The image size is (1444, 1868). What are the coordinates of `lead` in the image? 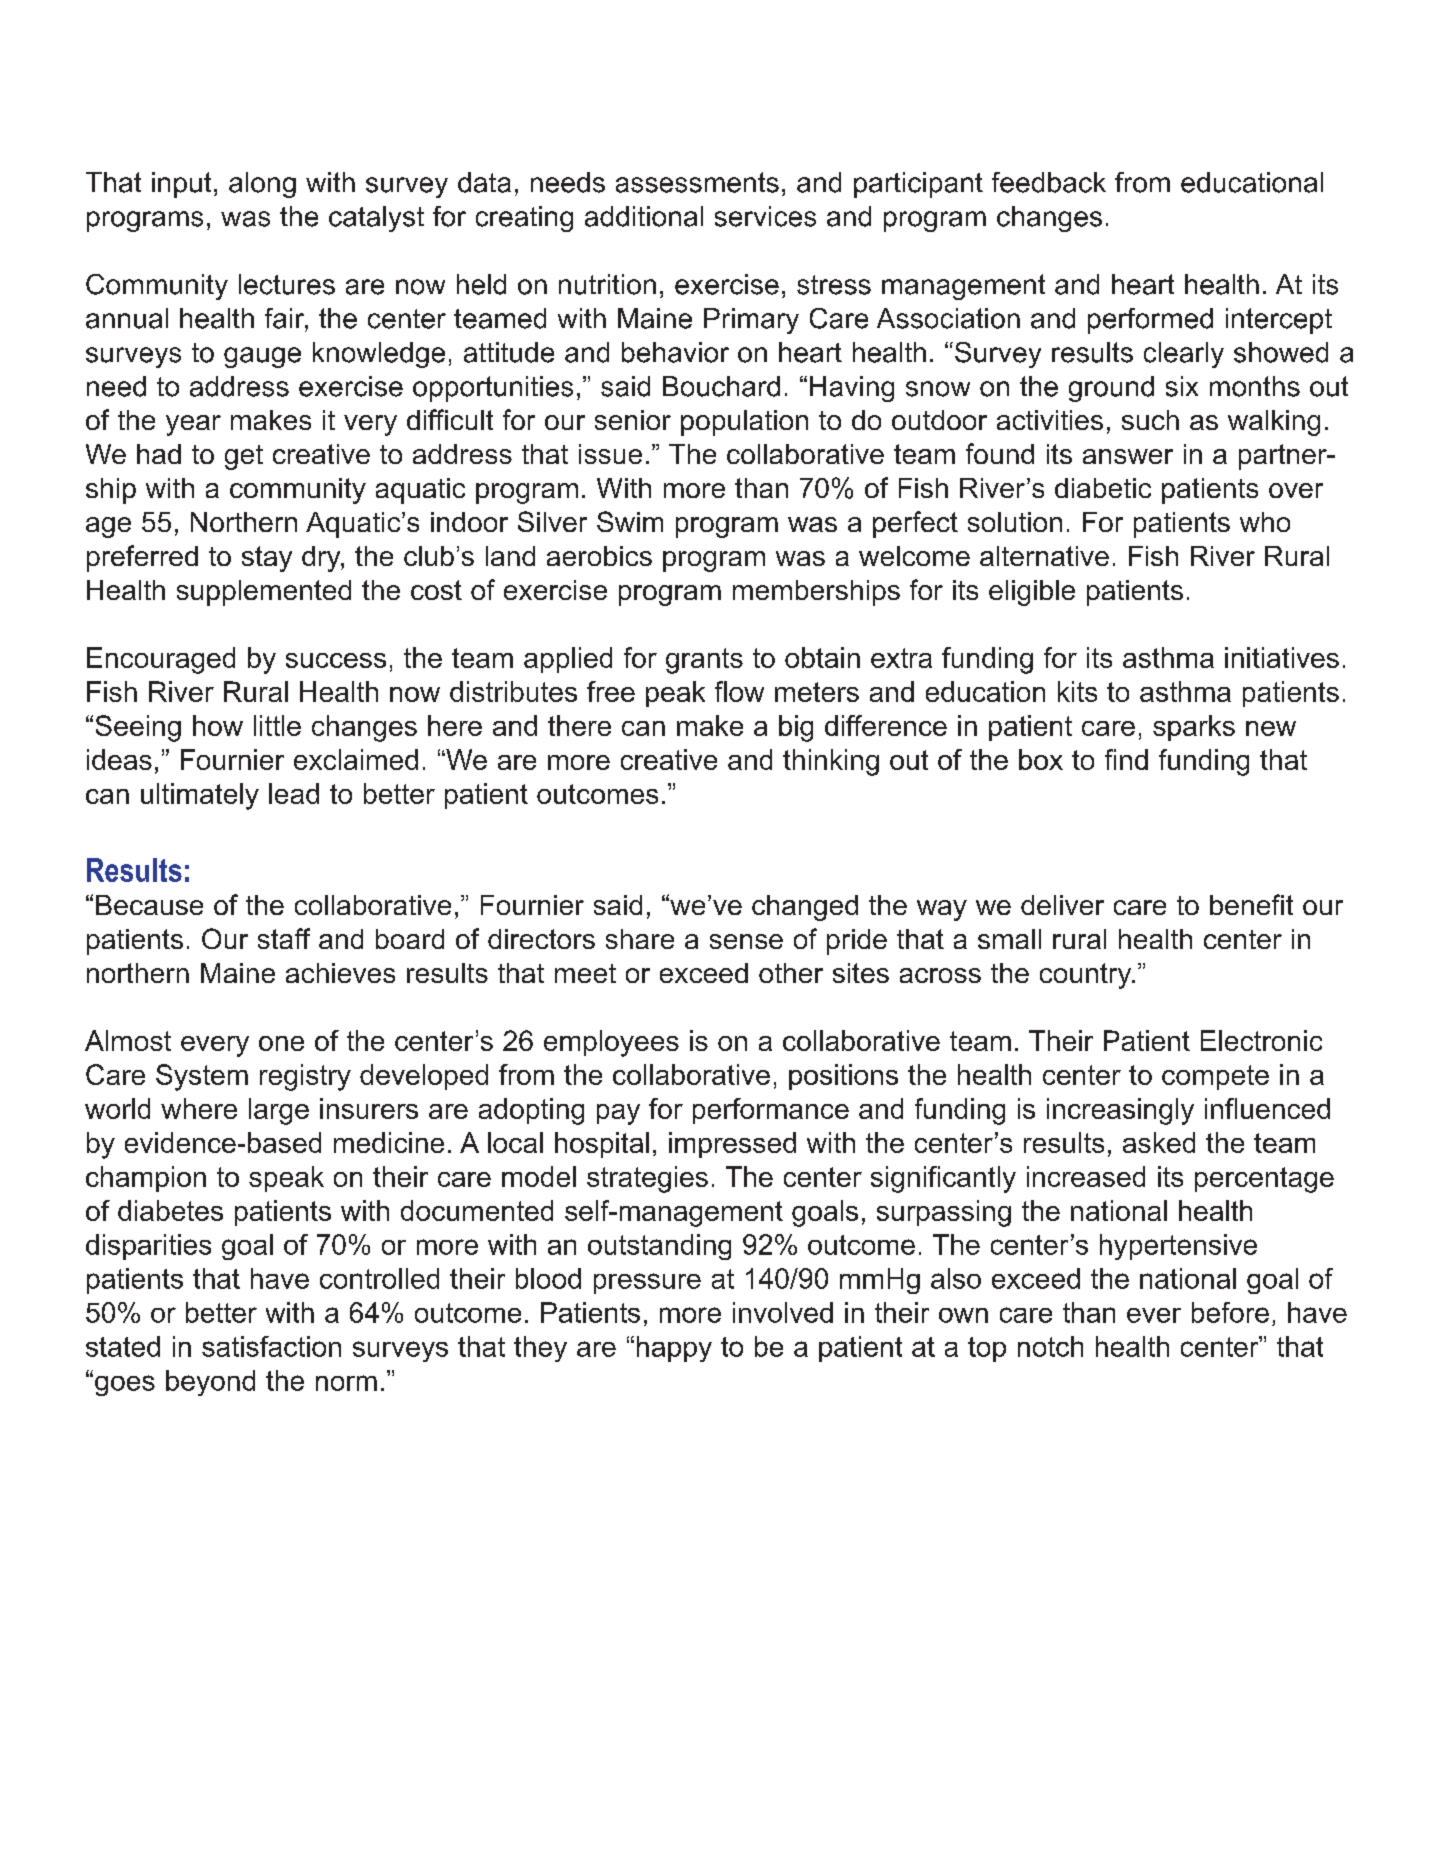 It's located at (294, 793).
